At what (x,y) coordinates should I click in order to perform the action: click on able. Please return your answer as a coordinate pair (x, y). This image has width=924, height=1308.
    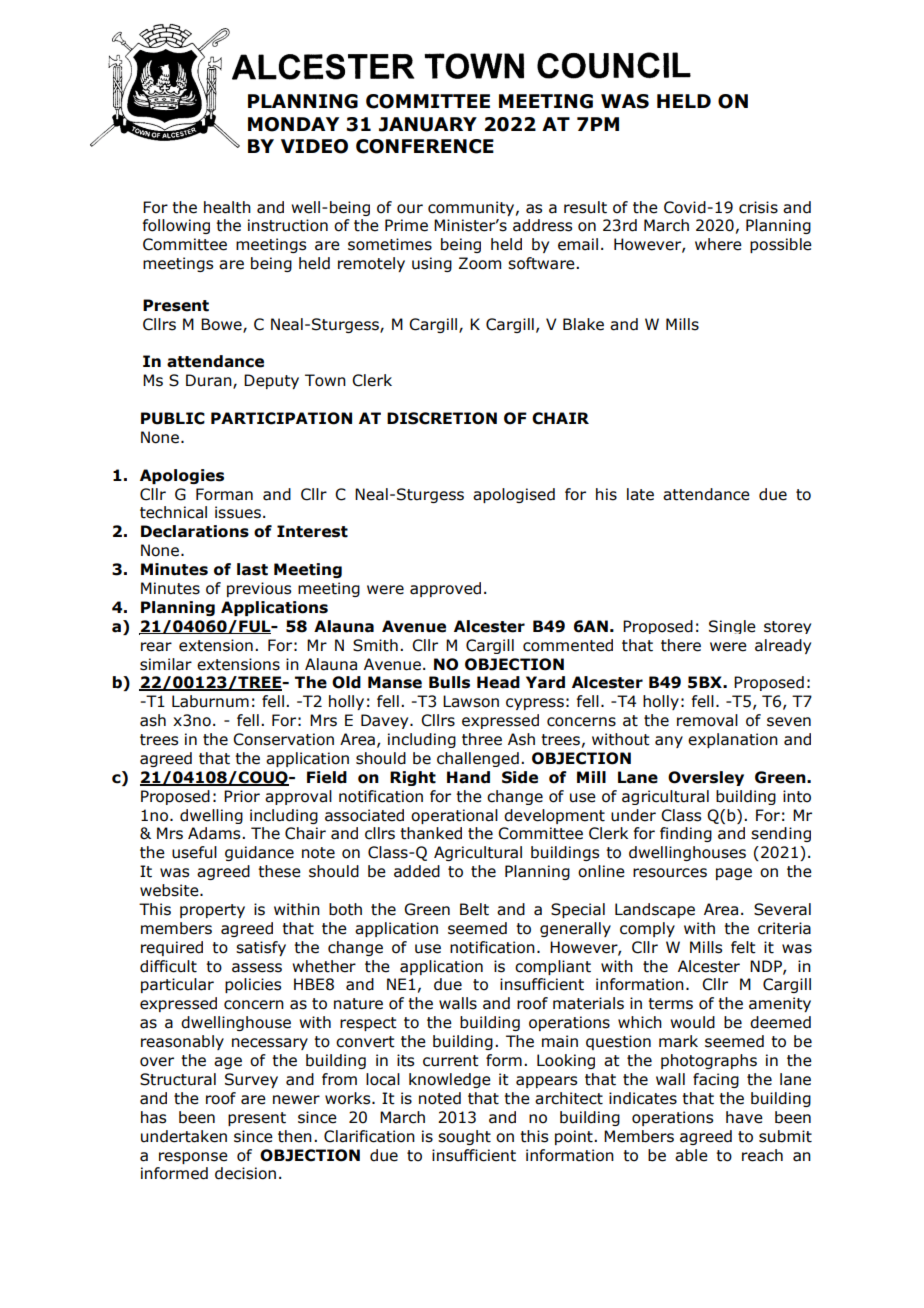
    Looking at the image, I should click on (691, 1155).
